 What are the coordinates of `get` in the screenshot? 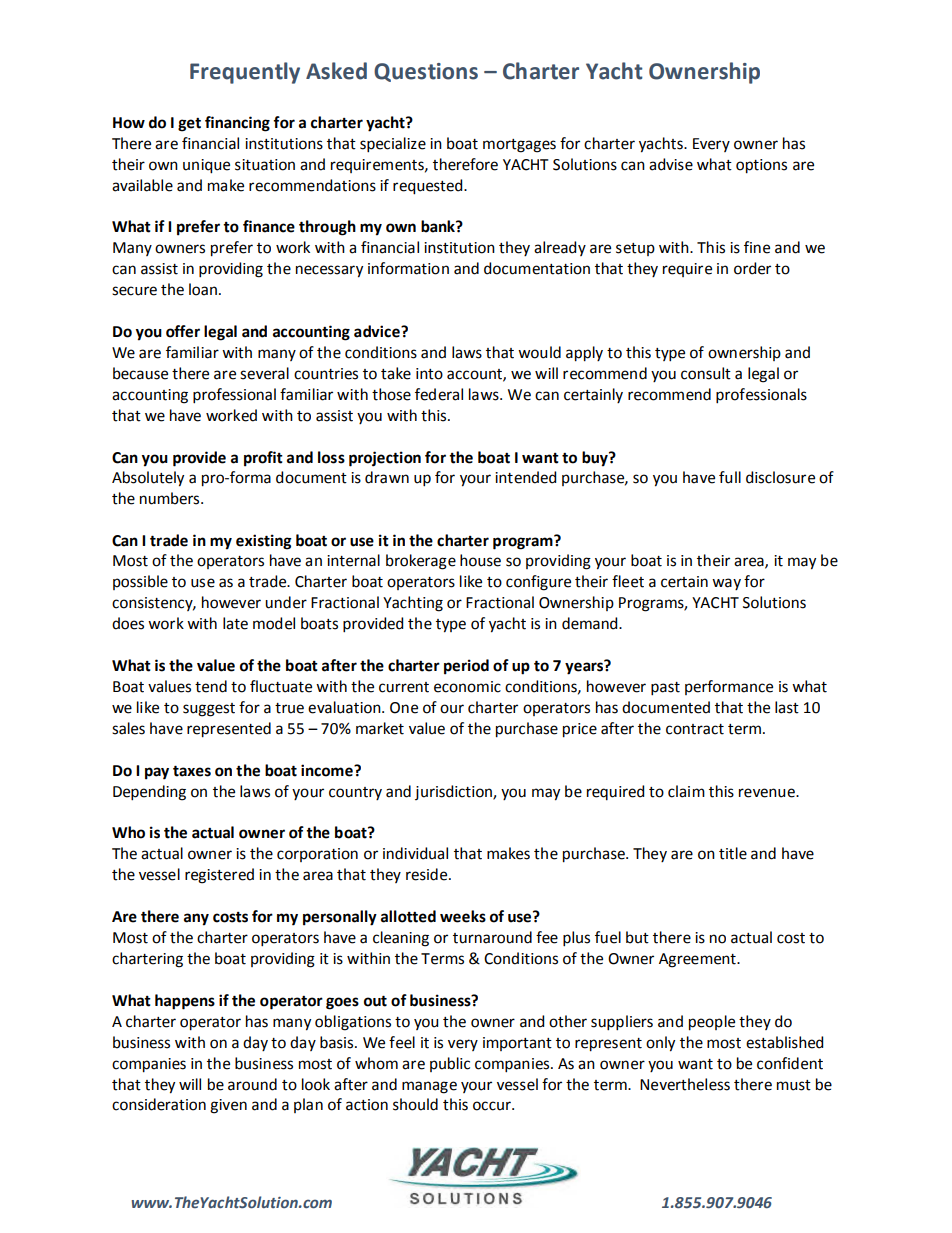 It's located at (189, 125).
